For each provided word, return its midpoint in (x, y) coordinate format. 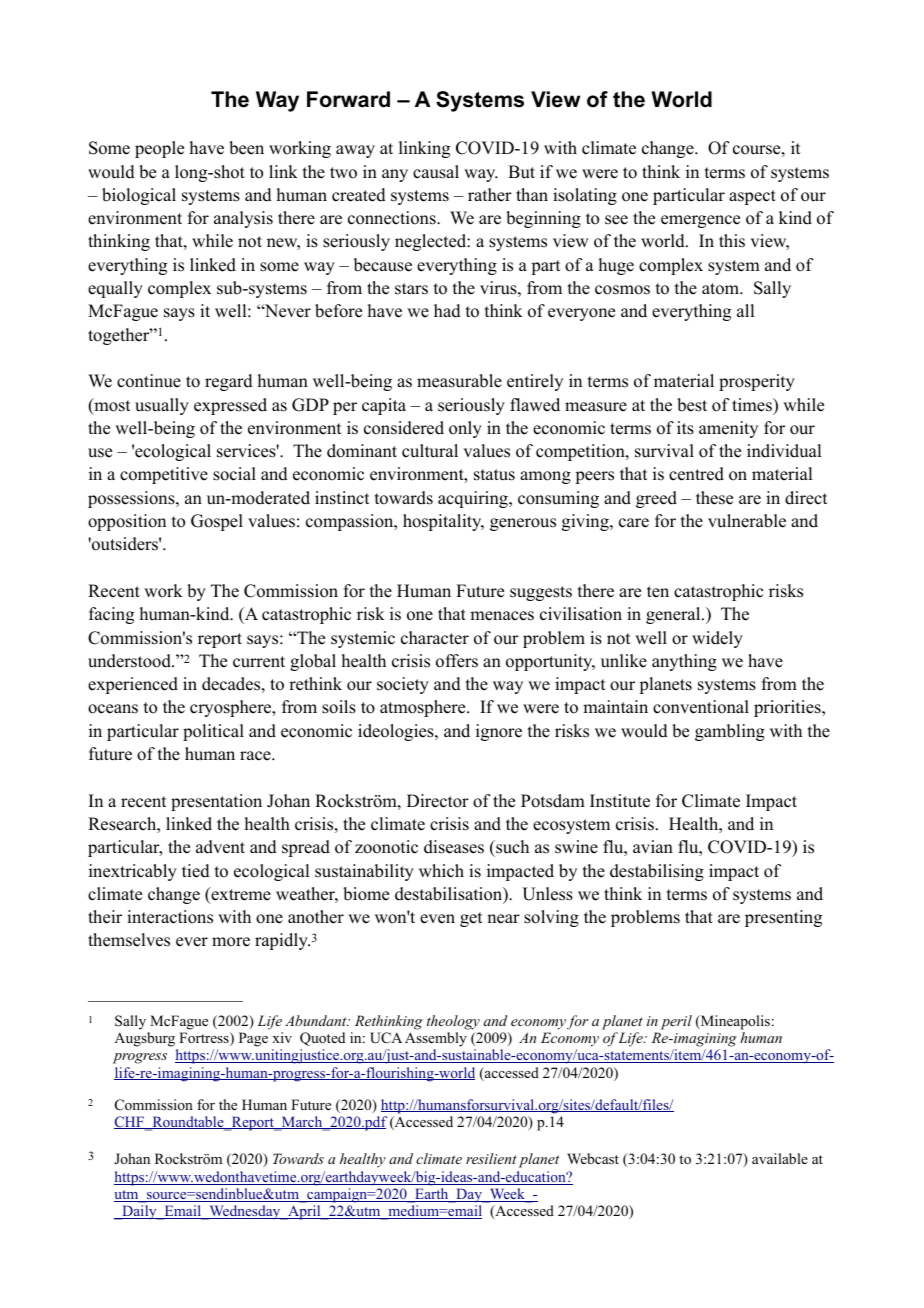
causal (436, 172)
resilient (491, 1158)
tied (196, 871)
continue (149, 381)
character (435, 638)
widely (717, 639)
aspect (752, 197)
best (692, 405)
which (441, 871)
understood (130, 661)
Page (253, 1039)
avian (653, 846)
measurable (459, 381)
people (159, 149)
